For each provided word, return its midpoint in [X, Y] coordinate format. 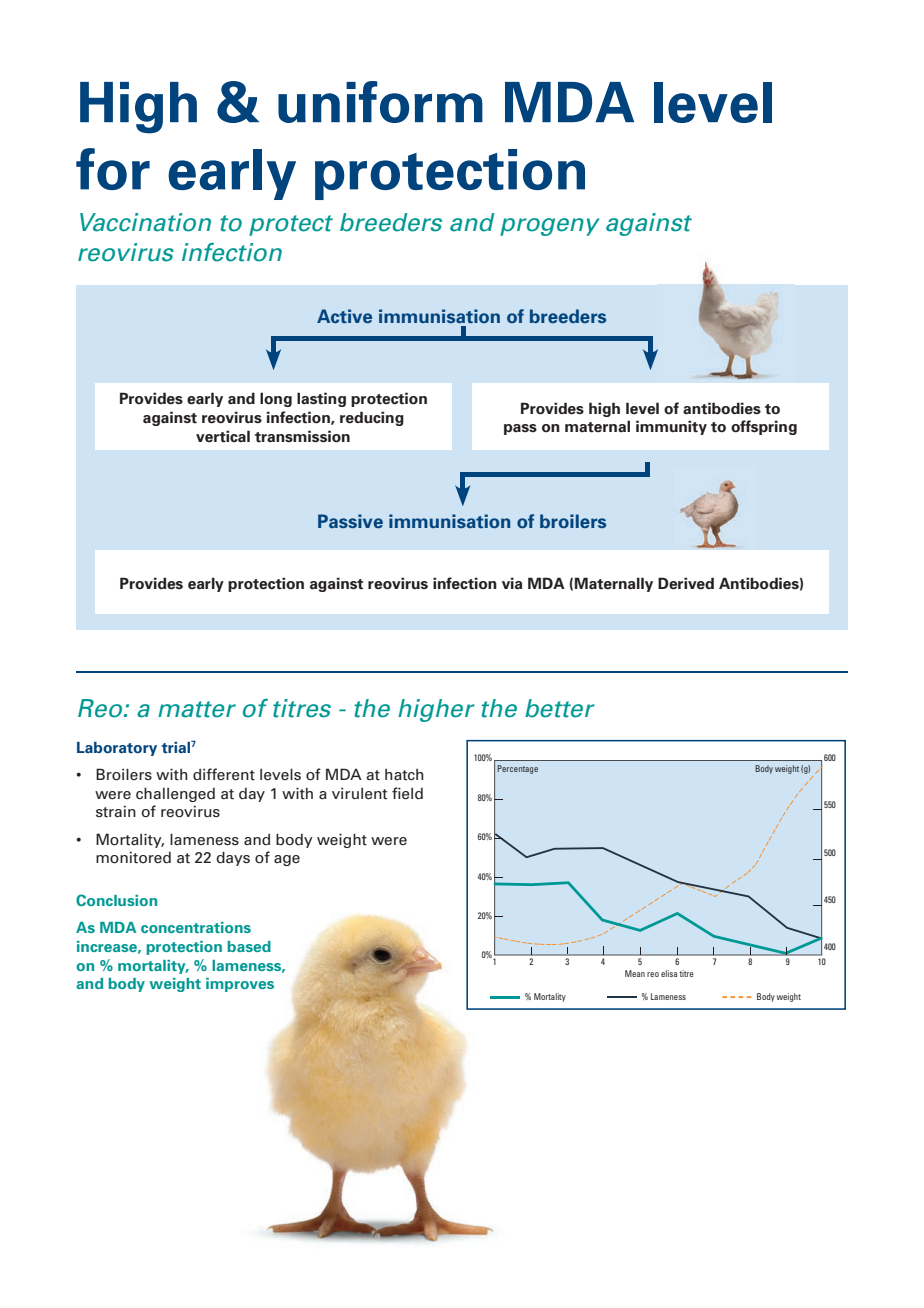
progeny [550, 227]
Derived [686, 583]
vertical [223, 436]
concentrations [196, 927]
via [512, 583]
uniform [380, 102]
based [249, 946]
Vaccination [145, 222]
